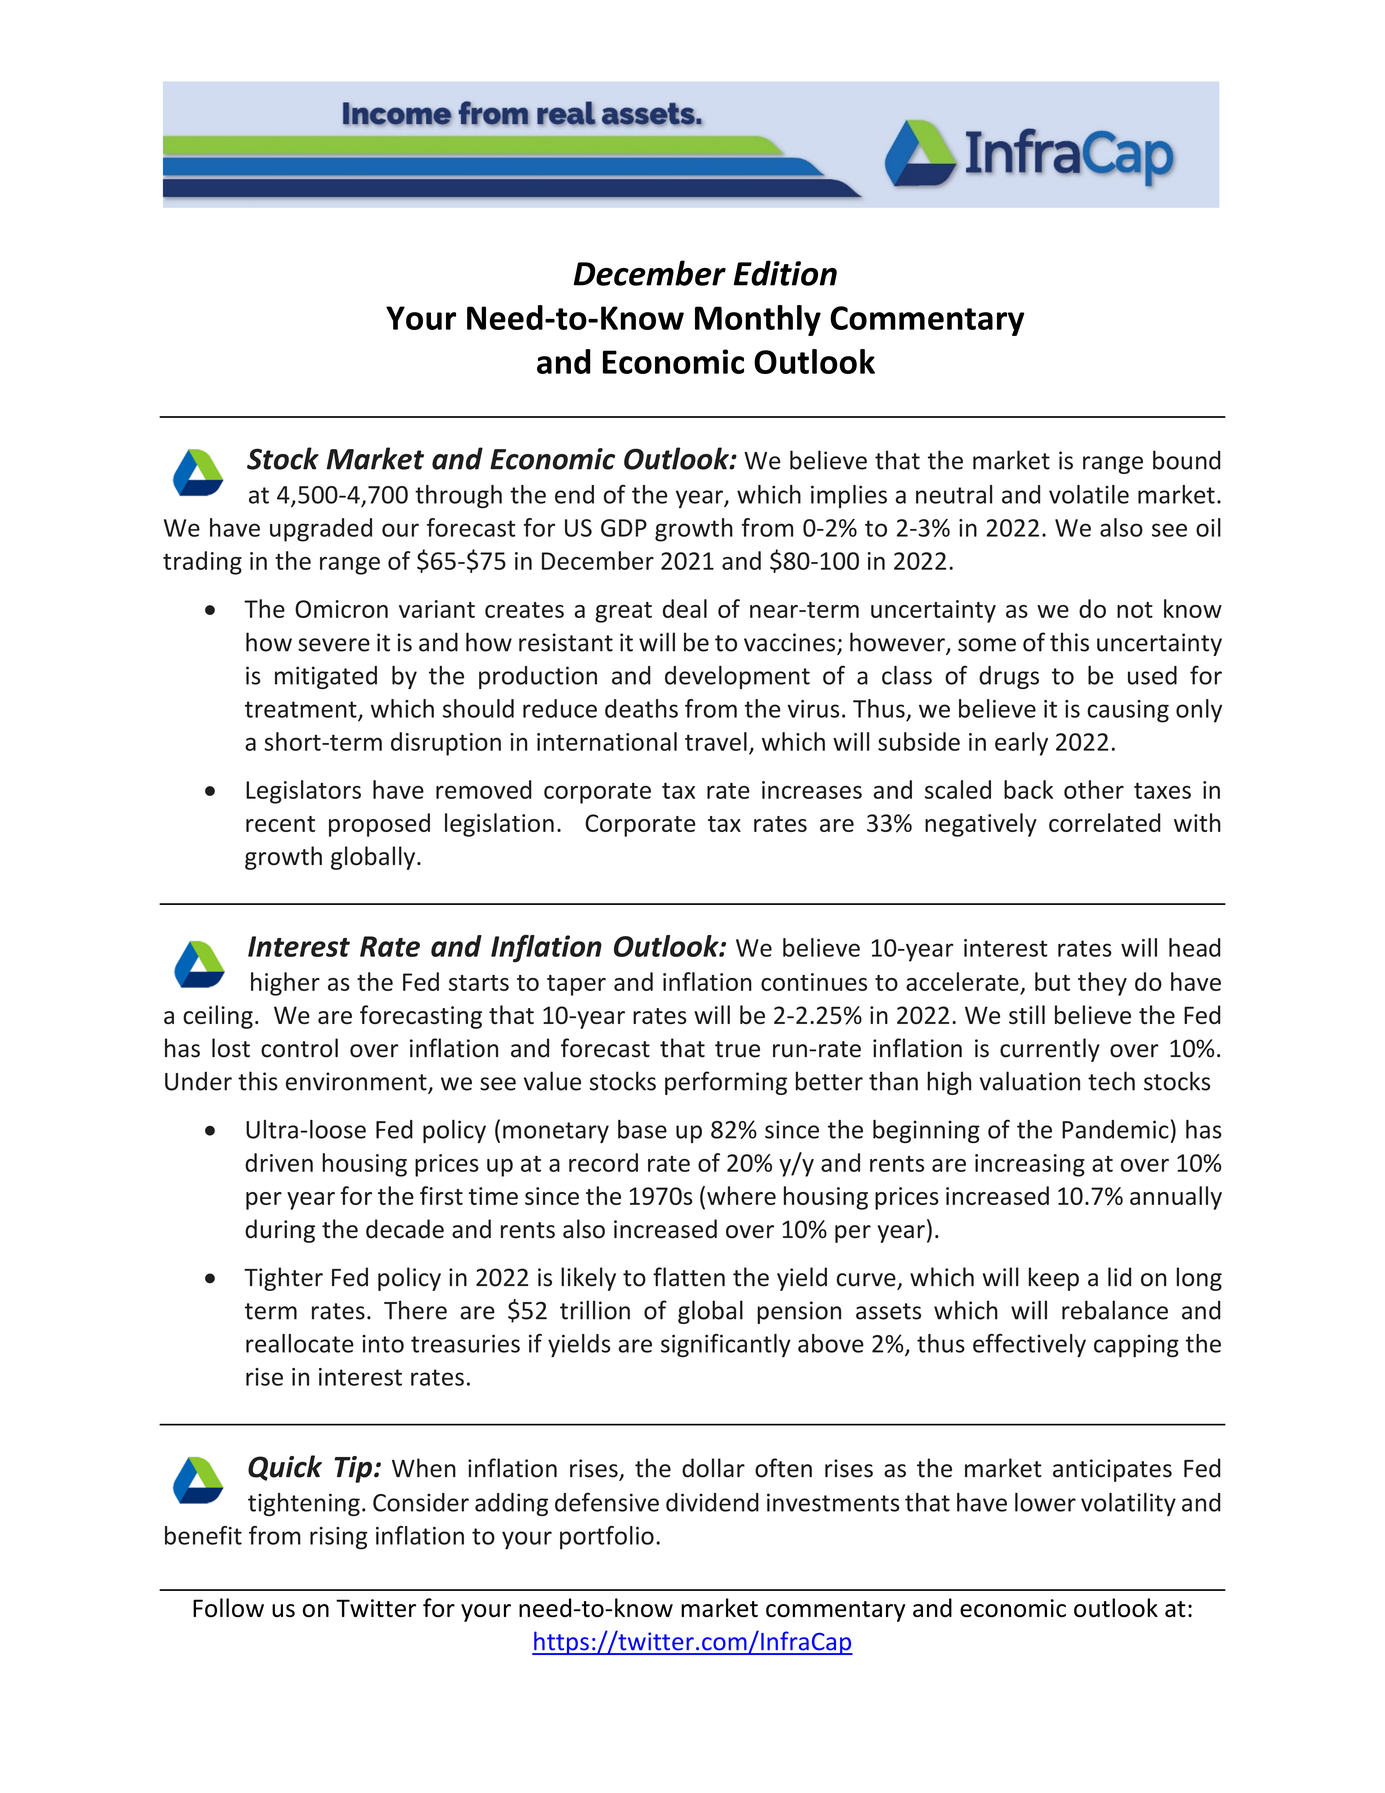  I want to click on lid, so click(1119, 1277).
